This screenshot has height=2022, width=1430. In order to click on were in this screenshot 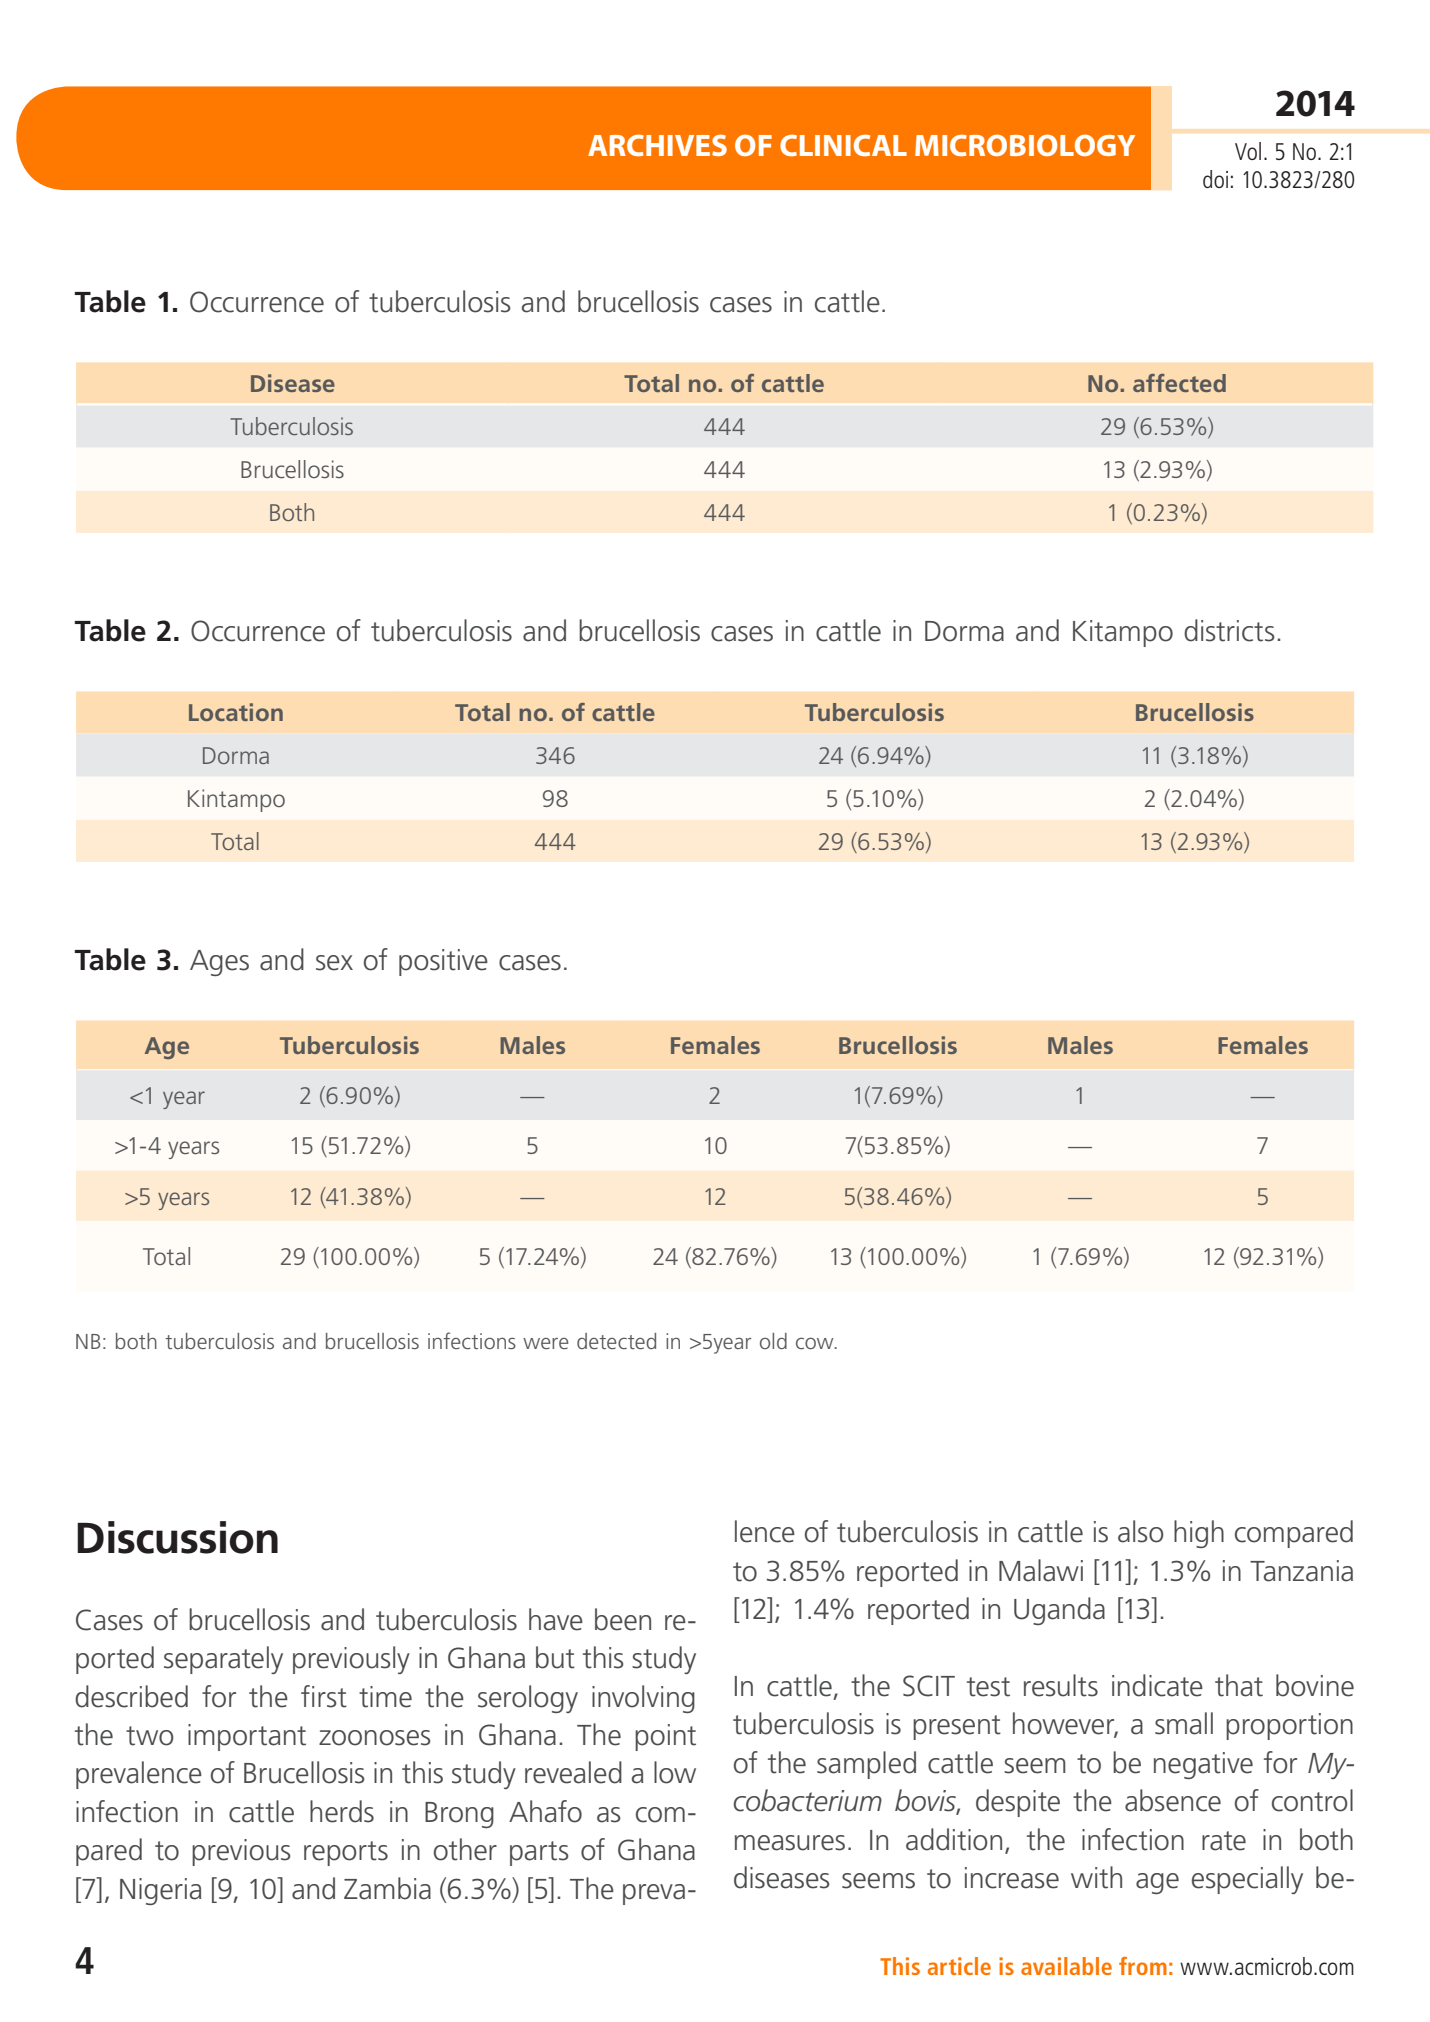, I will do `click(546, 1343)`.
